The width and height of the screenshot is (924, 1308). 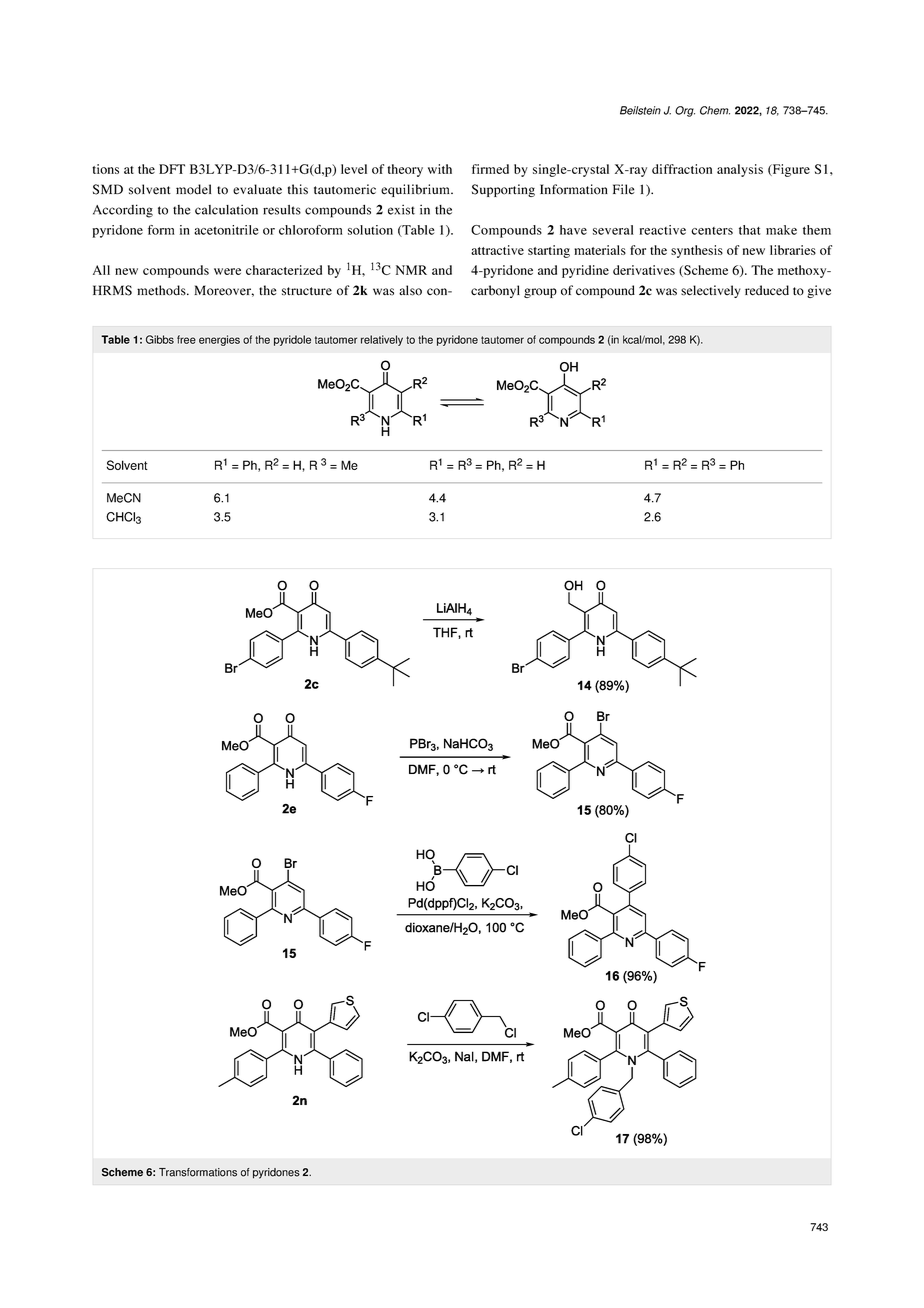 I want to click on NMR, so click(x=411, y=270).
